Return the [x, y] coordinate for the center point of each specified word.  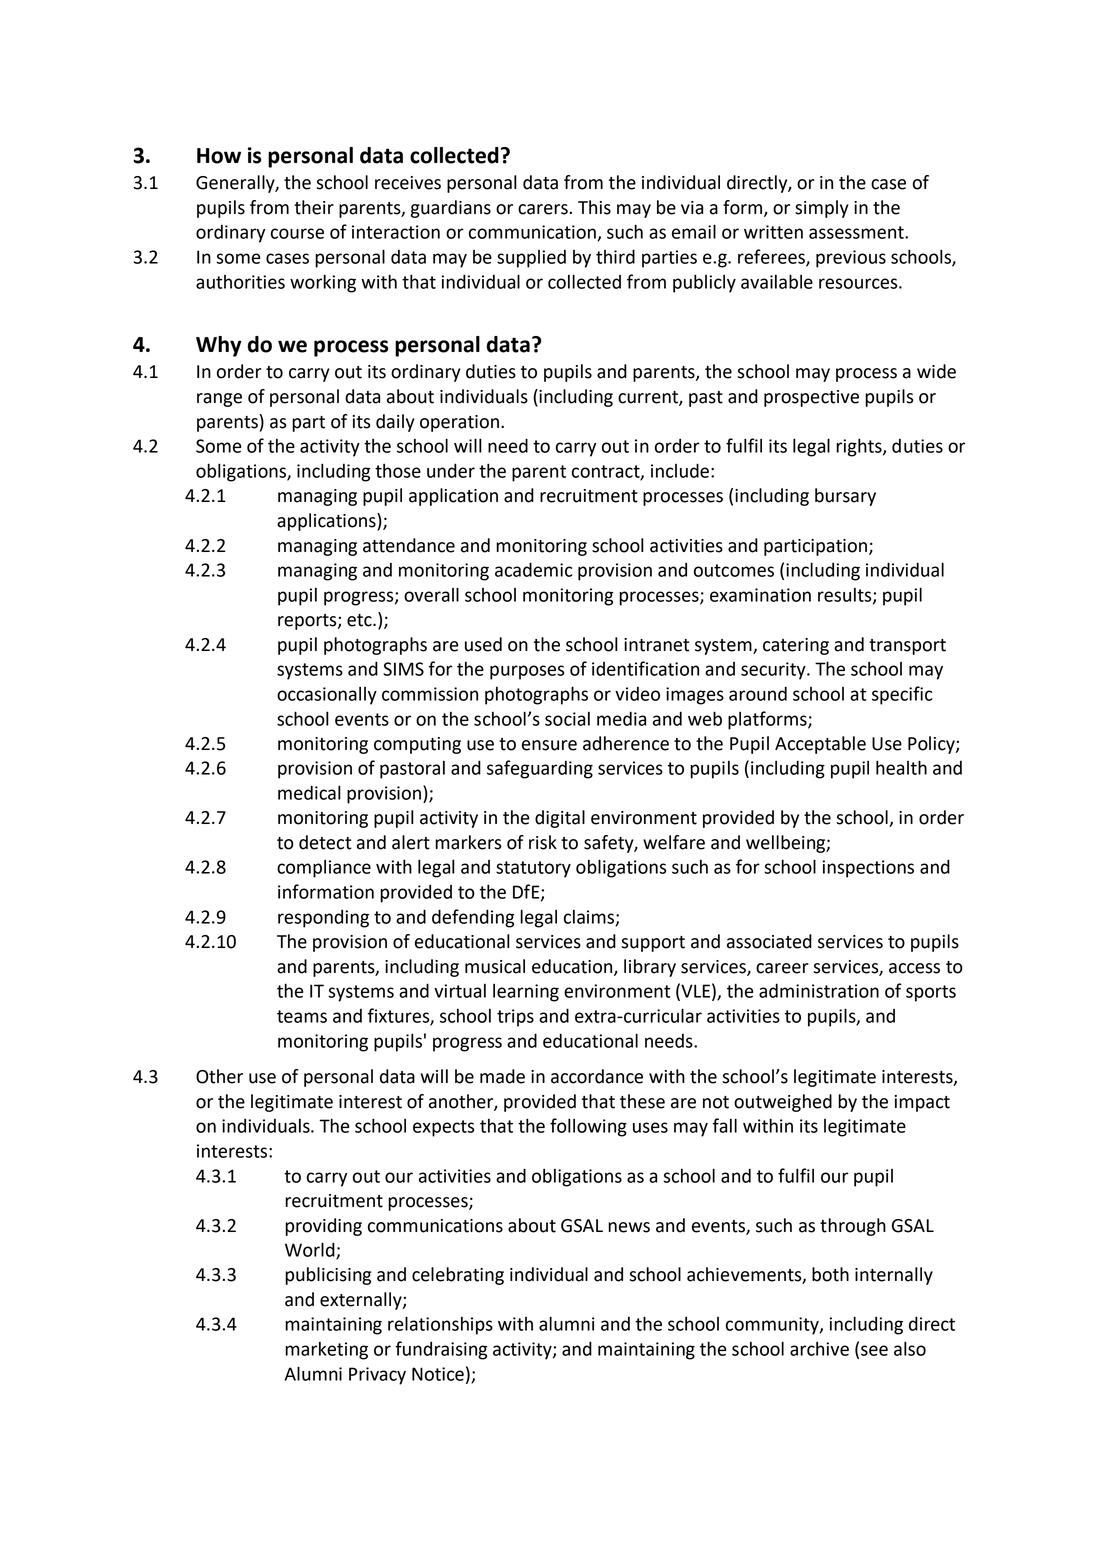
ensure [549, 745]
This [594, 207]
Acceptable [820, 745]
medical [309, 792]
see [874, 1350]
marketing [326, 1351]
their [314, 207]
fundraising [441, 1350]
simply [822, 209]
